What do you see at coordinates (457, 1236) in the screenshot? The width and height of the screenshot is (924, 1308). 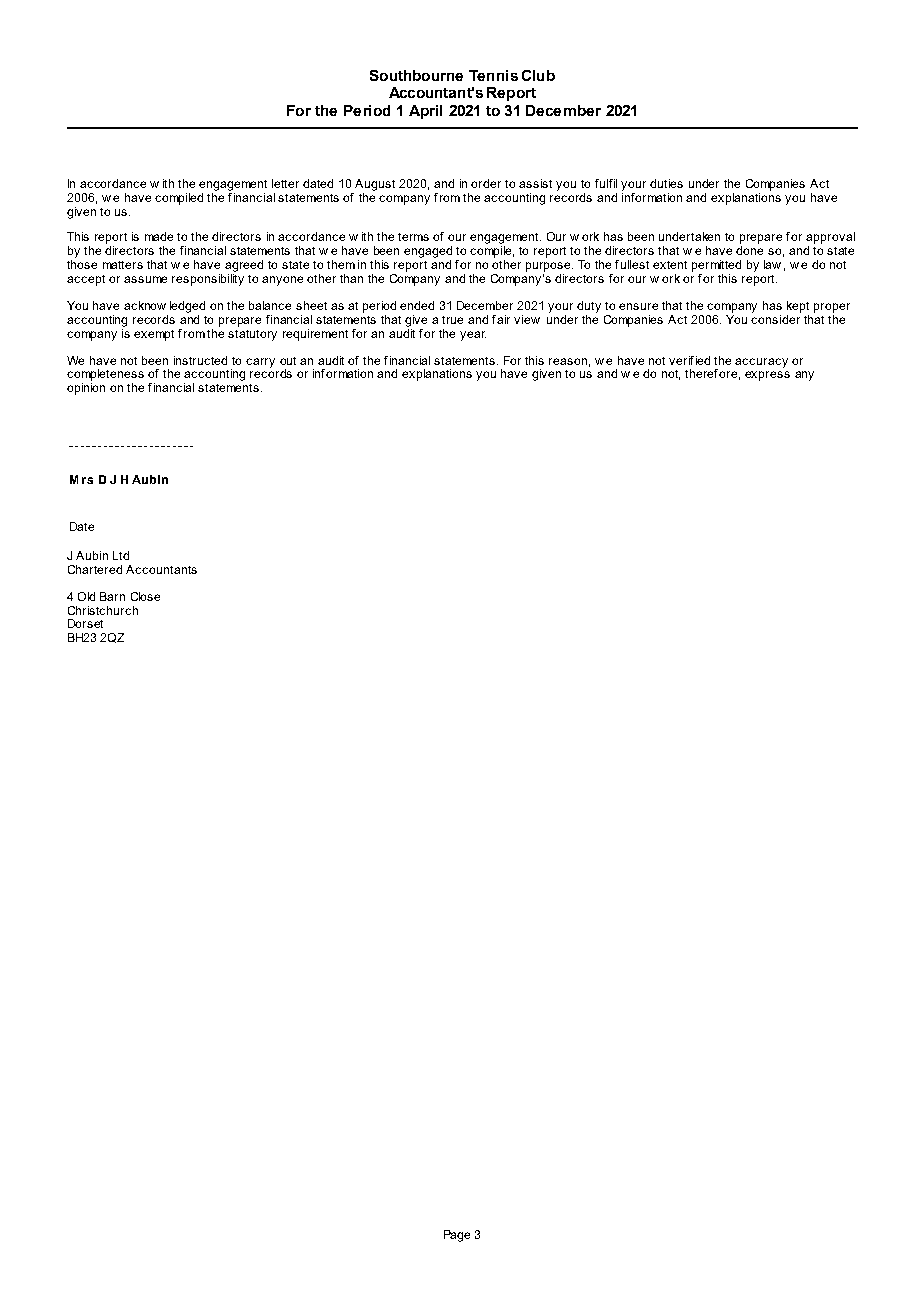 I see `Page` at bounding box center [457, 1236].
